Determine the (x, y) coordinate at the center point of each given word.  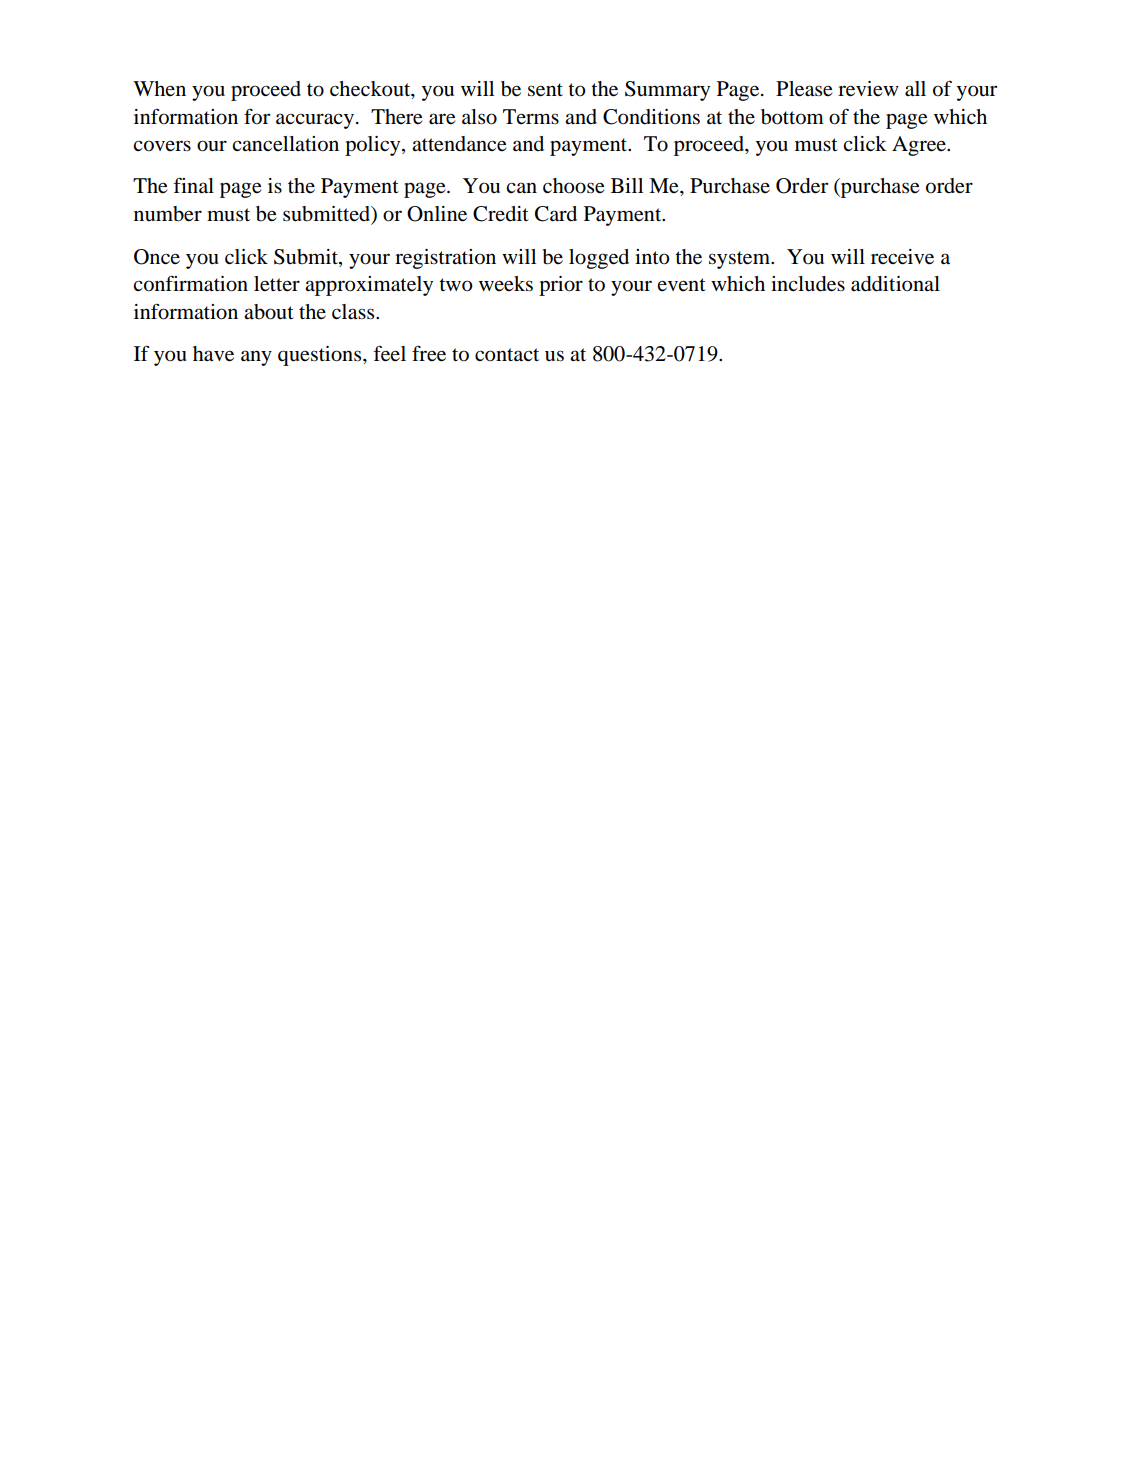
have (213, 354)
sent (545, 90)
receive (902, 257)
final (193, 185)
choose (574, 186)
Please (804, 89)
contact (507, 355)
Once (157, 257)
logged (599, 259)
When (159, 88)
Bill (627, 185)
